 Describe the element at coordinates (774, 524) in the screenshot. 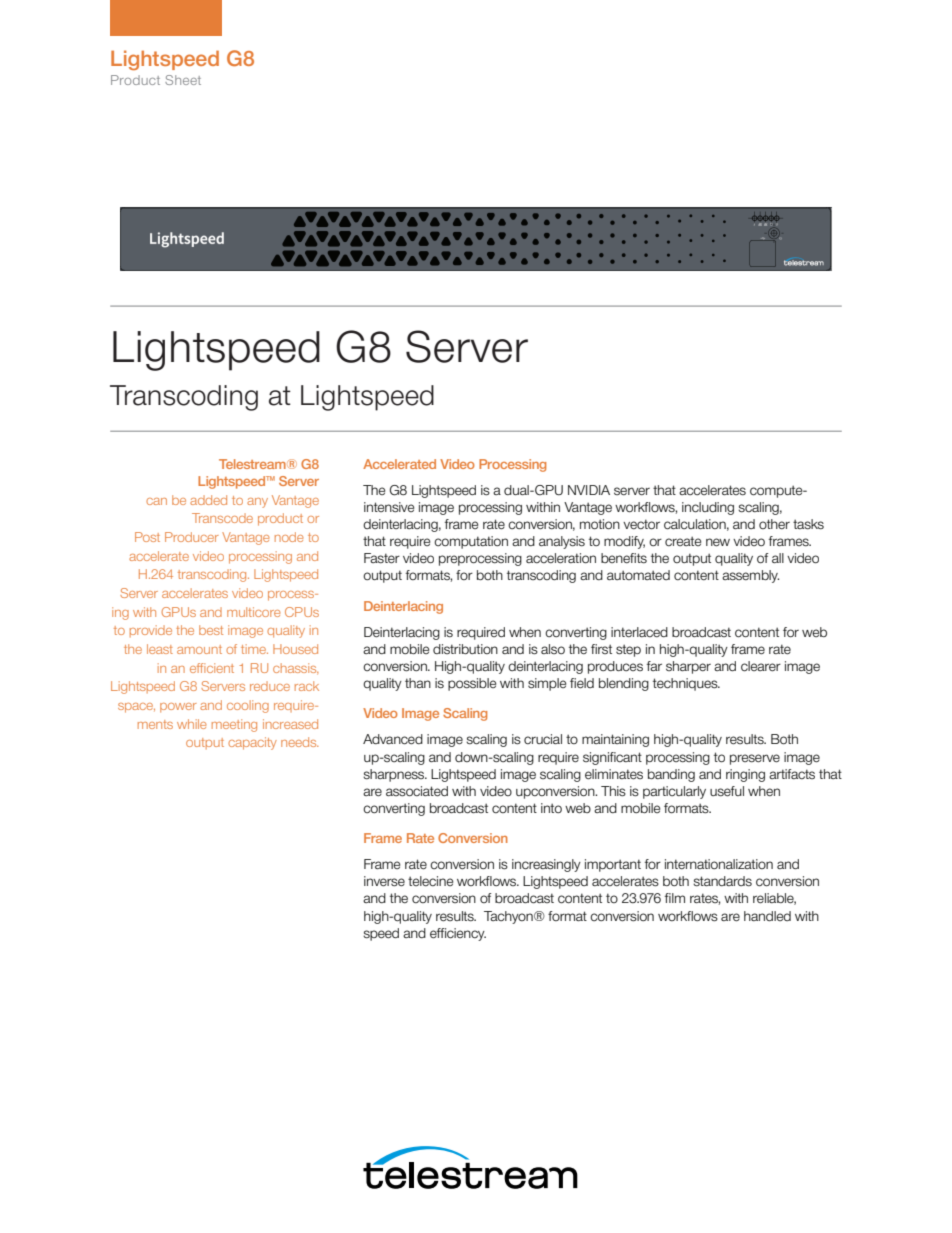

I see `other` at that location.
